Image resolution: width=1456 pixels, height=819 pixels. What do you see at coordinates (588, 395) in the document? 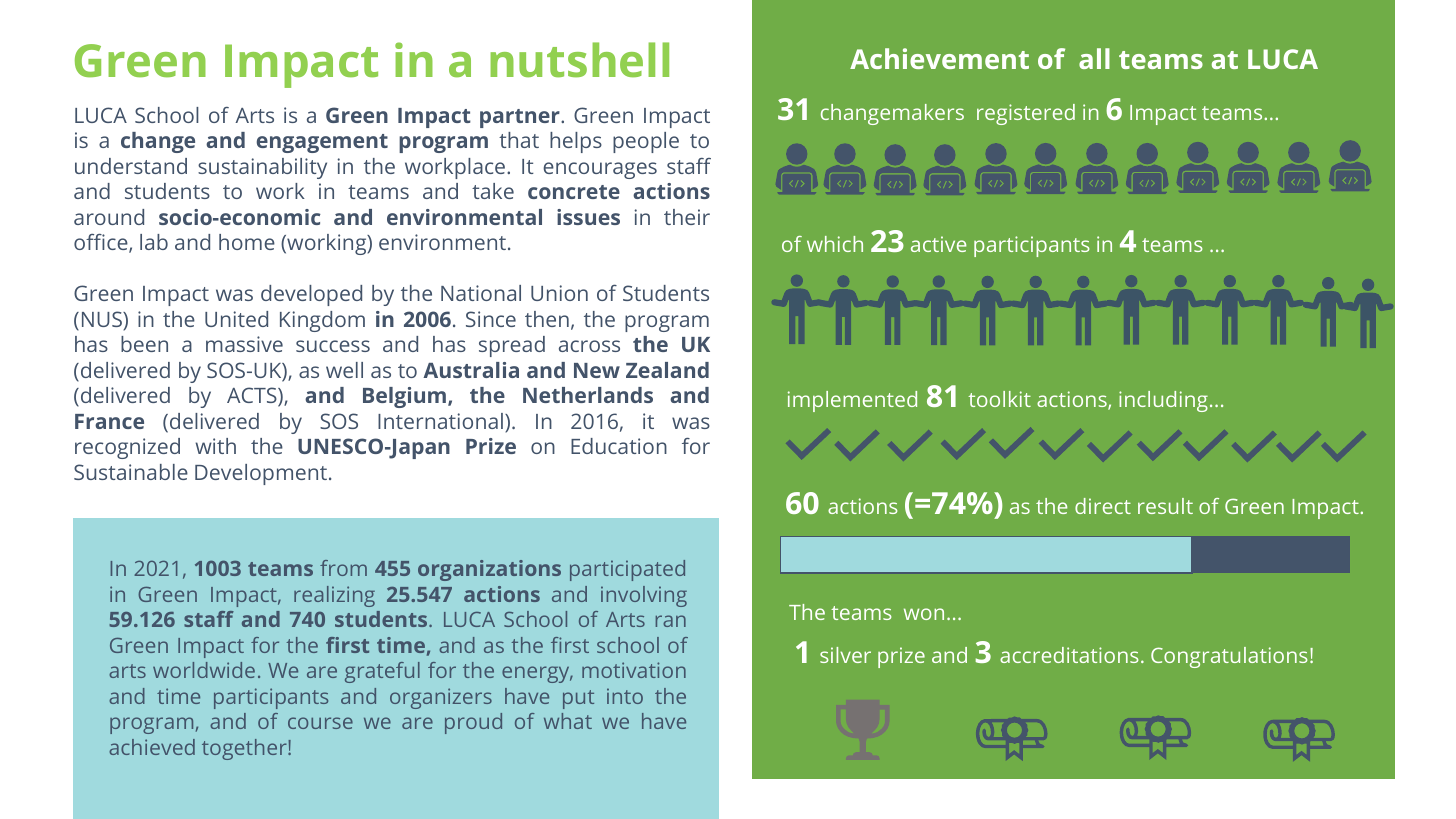
I see `Netherlands` at bounding box center [588, 395].
